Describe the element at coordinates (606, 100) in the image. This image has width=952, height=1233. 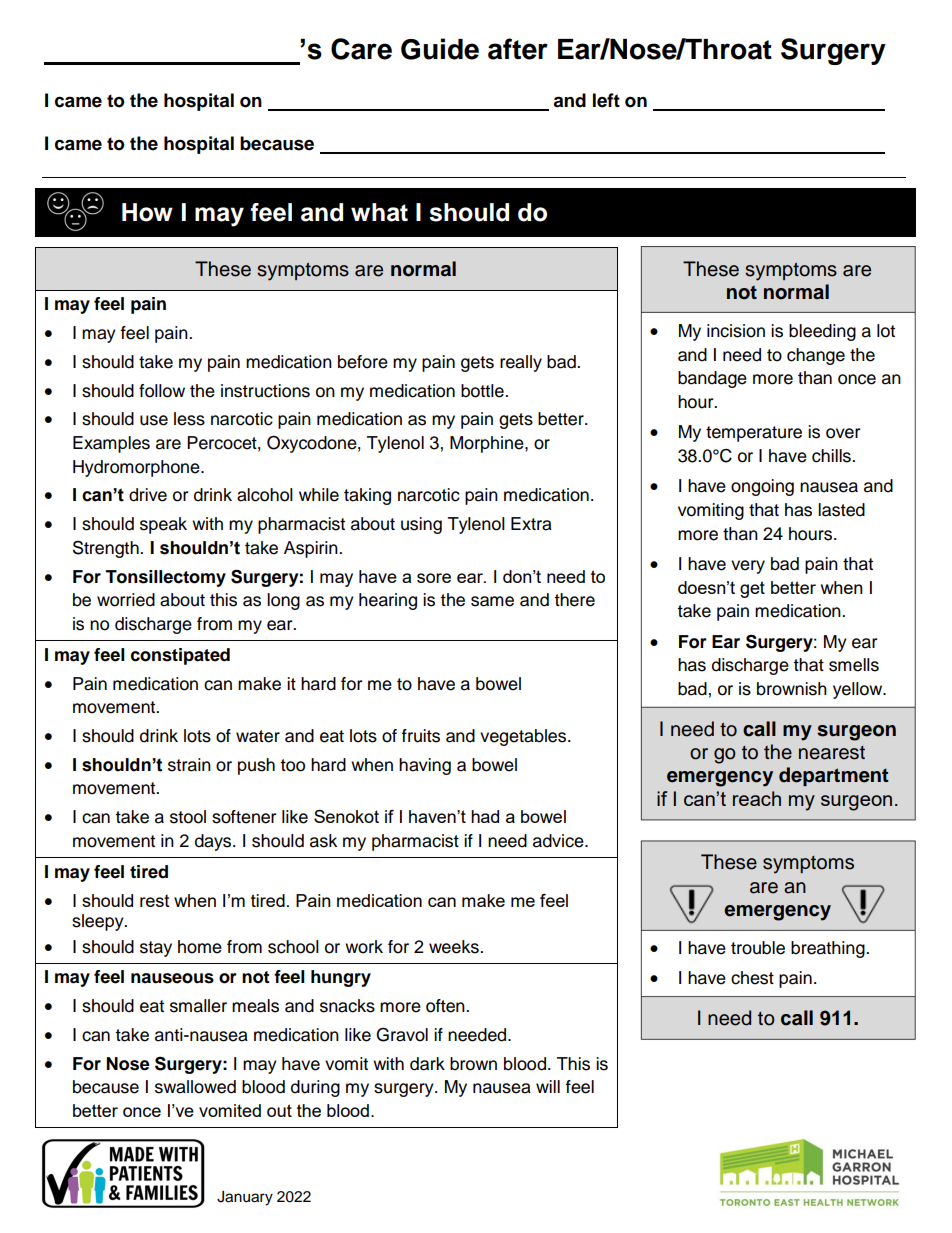
I see `left` at that location.
